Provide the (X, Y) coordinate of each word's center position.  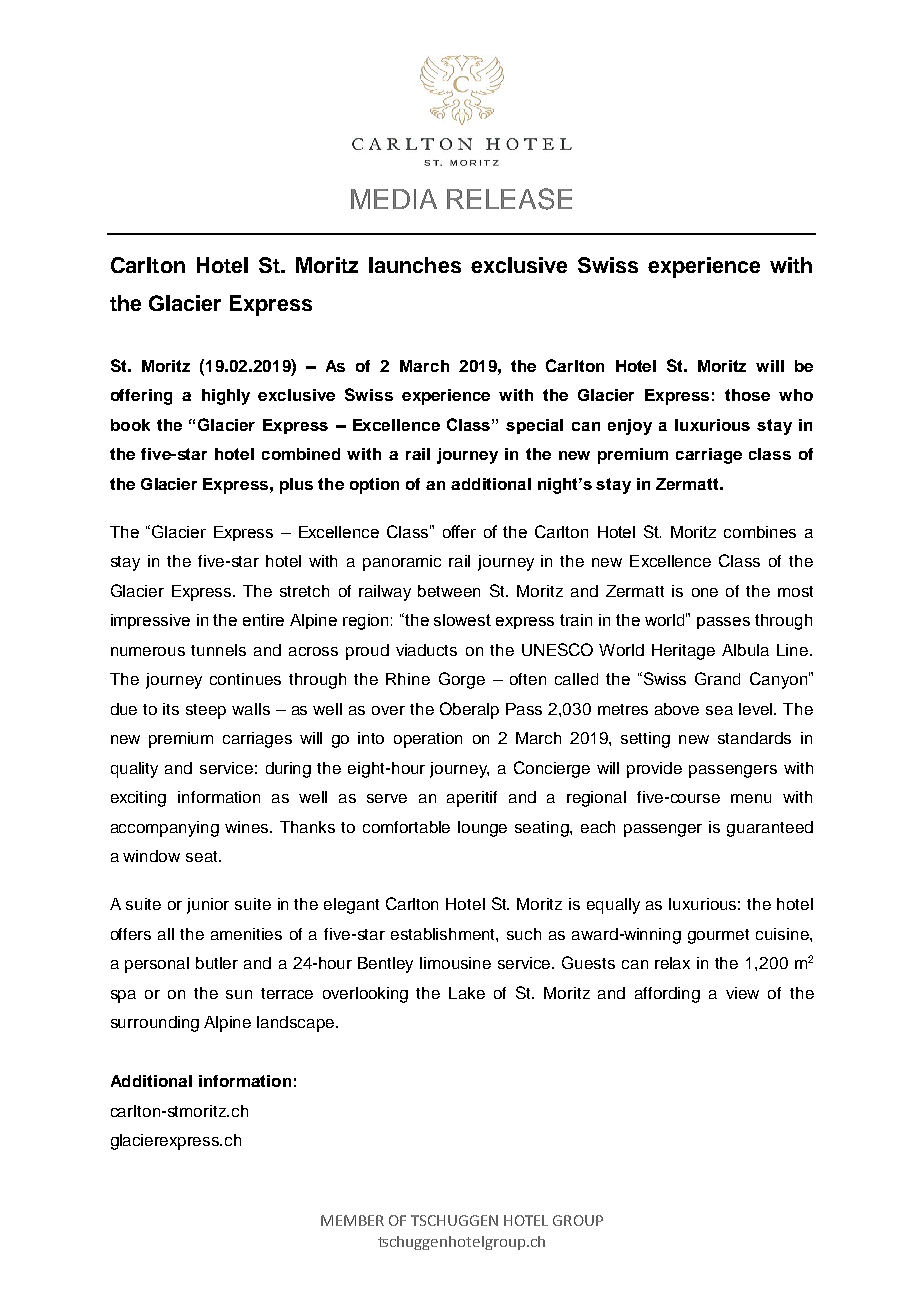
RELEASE (509, 199)
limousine (455, 963)
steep (206, 711)
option (374, 486)
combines (760, 532)
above (677, 709)
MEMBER (352, 1220)
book (130, 425)
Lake (467, 993)
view (742, 993)
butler (217, 963)
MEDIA (394, 199)
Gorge (462, 680)
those (747, 395)
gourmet (718, 936)
